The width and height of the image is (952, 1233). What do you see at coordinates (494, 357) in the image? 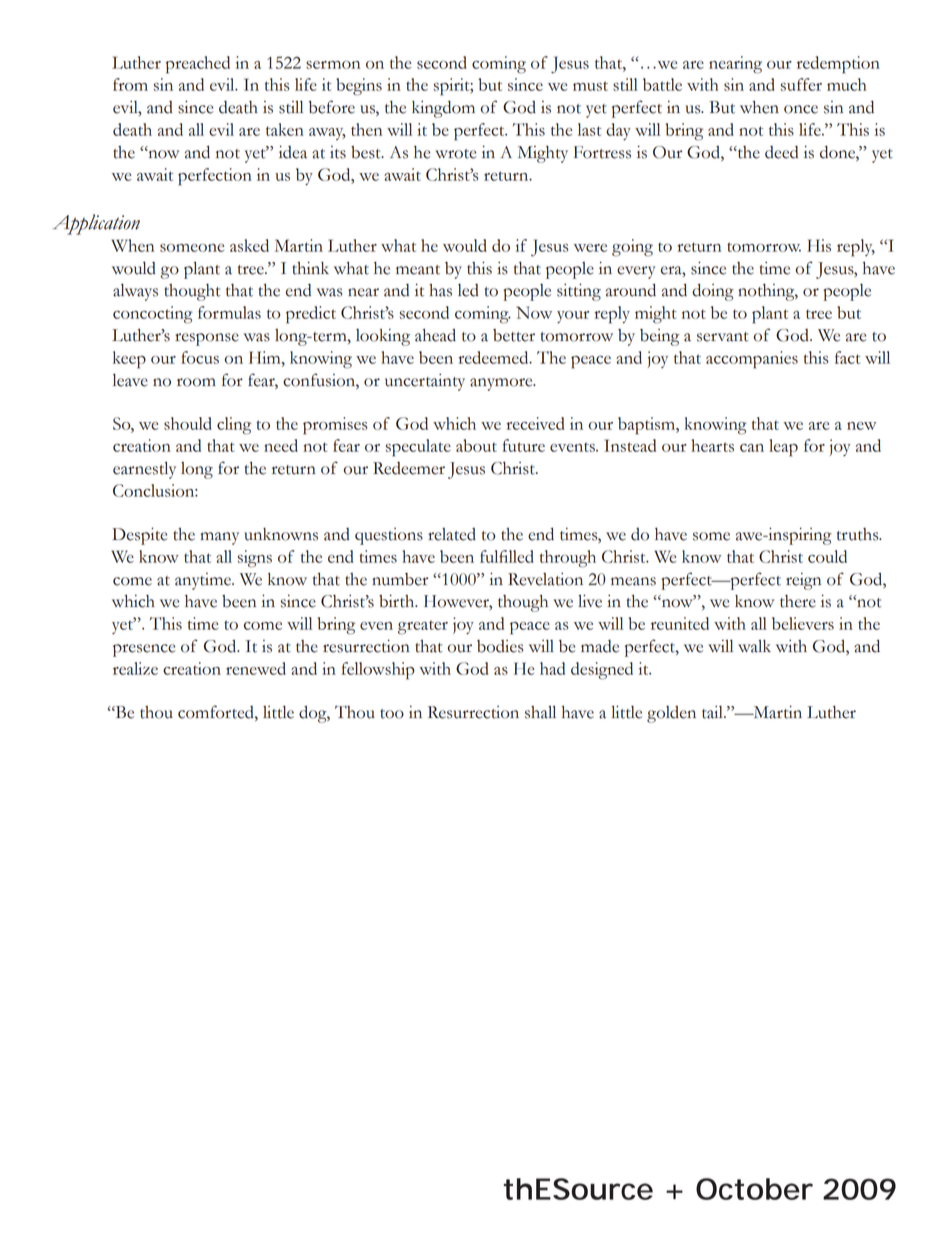
I see `redeemed` at bounding box center [494, 357].
